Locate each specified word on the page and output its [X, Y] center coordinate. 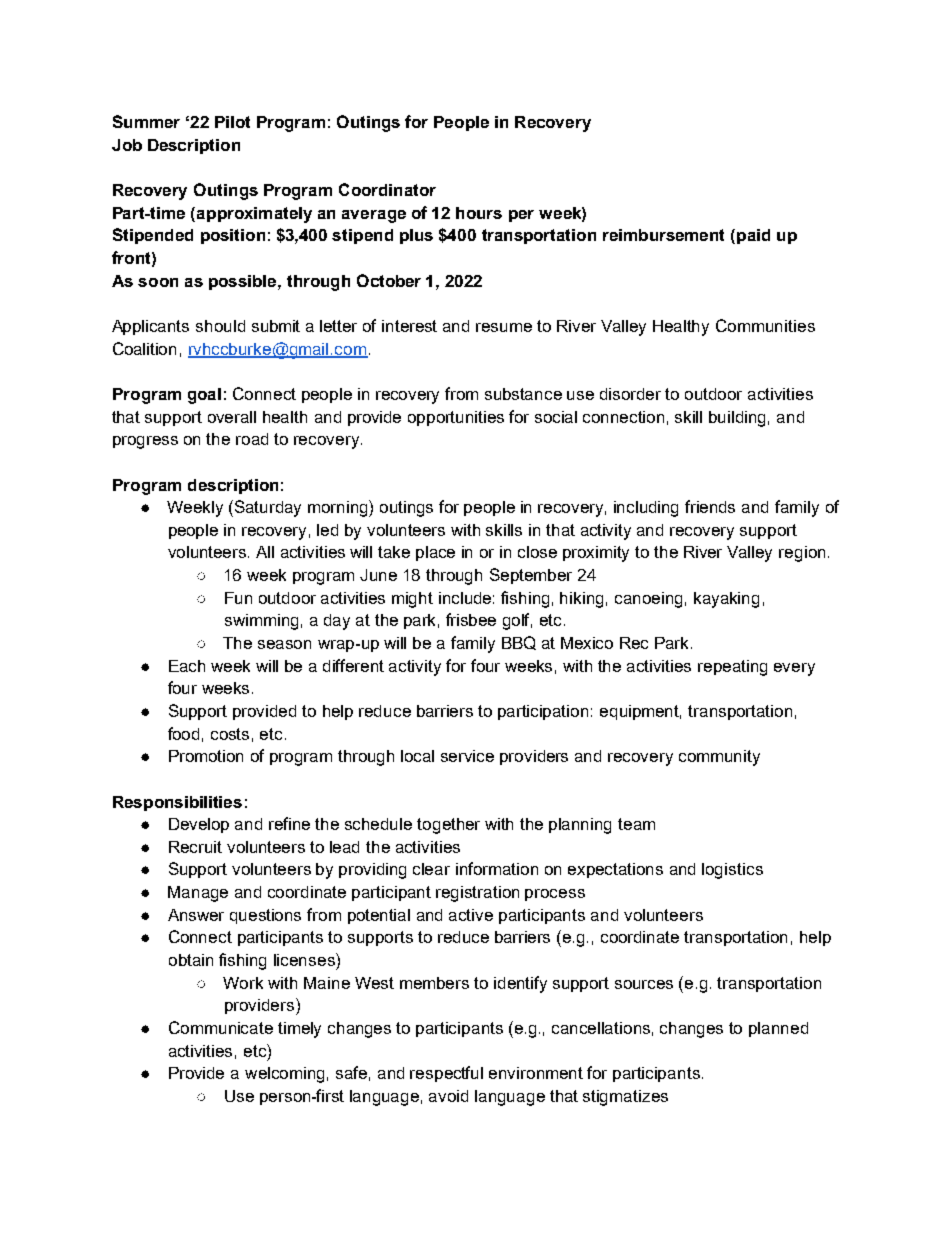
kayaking [726, 600]
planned [778, 1029]
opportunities [456, 418]
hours [479, 213]
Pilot [232, 122]
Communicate [221, 1027]
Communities [765, 325]
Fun [238, 598]
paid [753, 236]
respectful [446, 1074]
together [448, 826]
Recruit [195, 847]
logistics [732, 871]
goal [204, 396]
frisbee [471, 619]
